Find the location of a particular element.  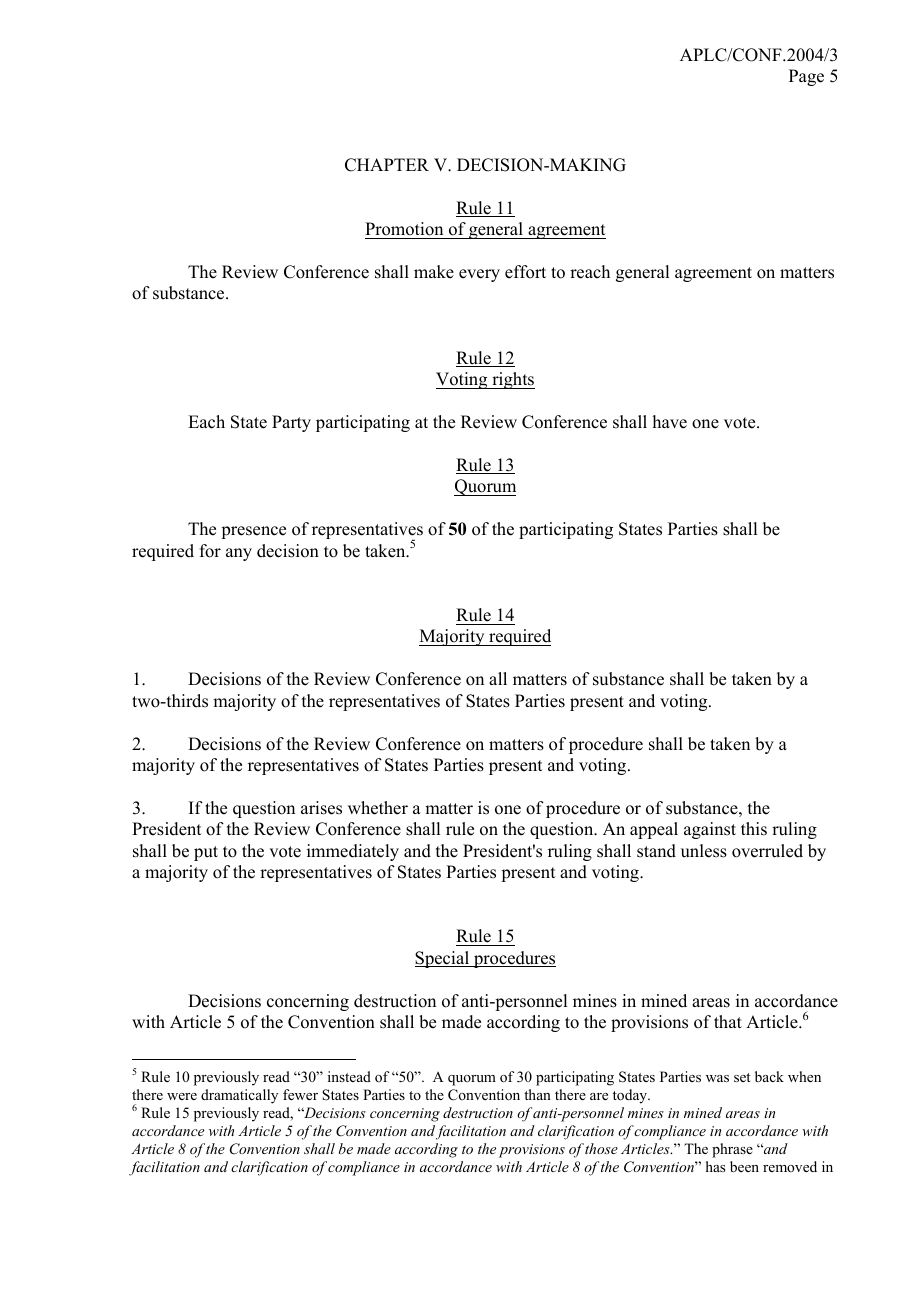

whether is located at coordinates (378, 808).
